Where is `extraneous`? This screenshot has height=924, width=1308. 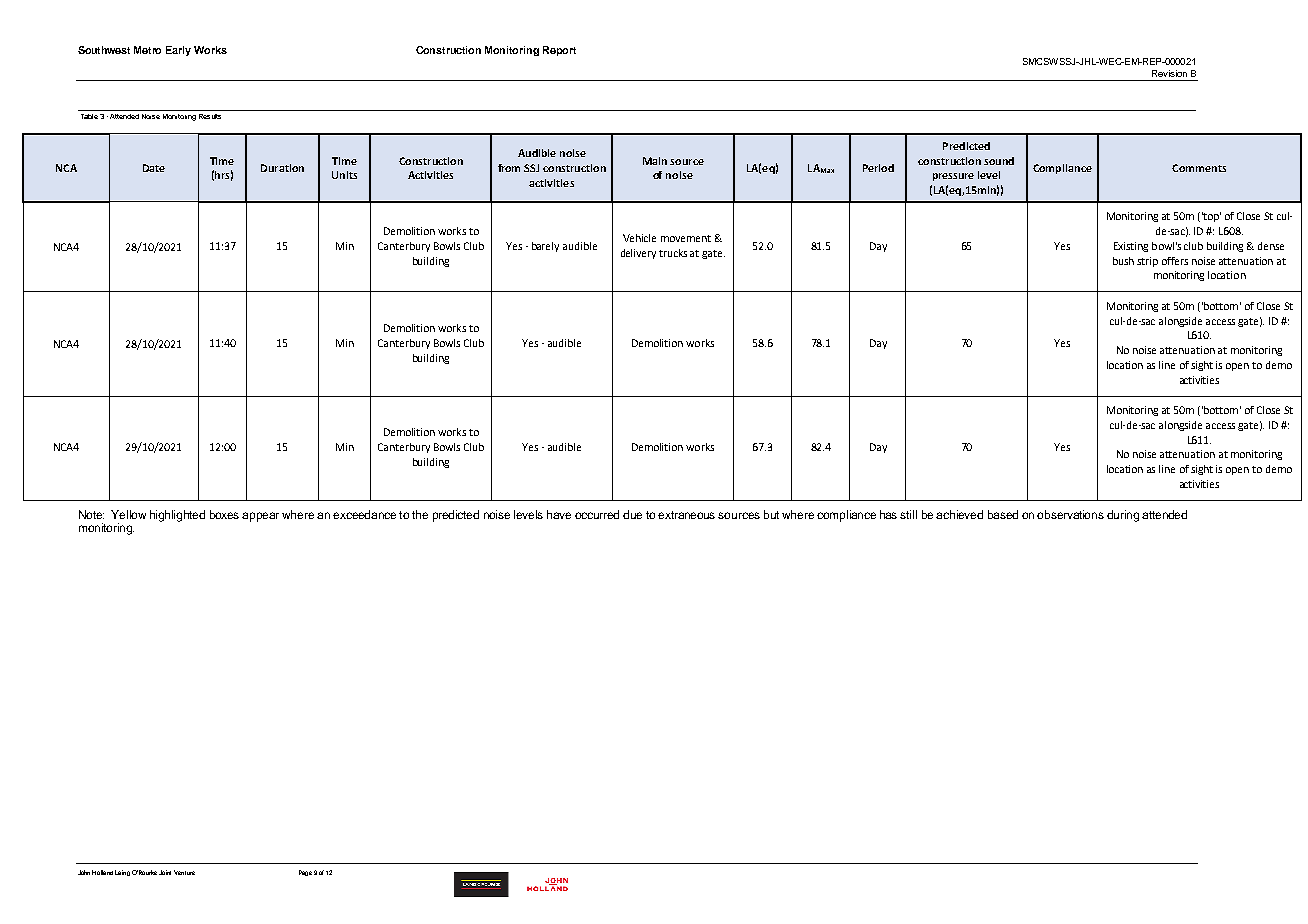
extraneous is located at coordinates (686, 515).
